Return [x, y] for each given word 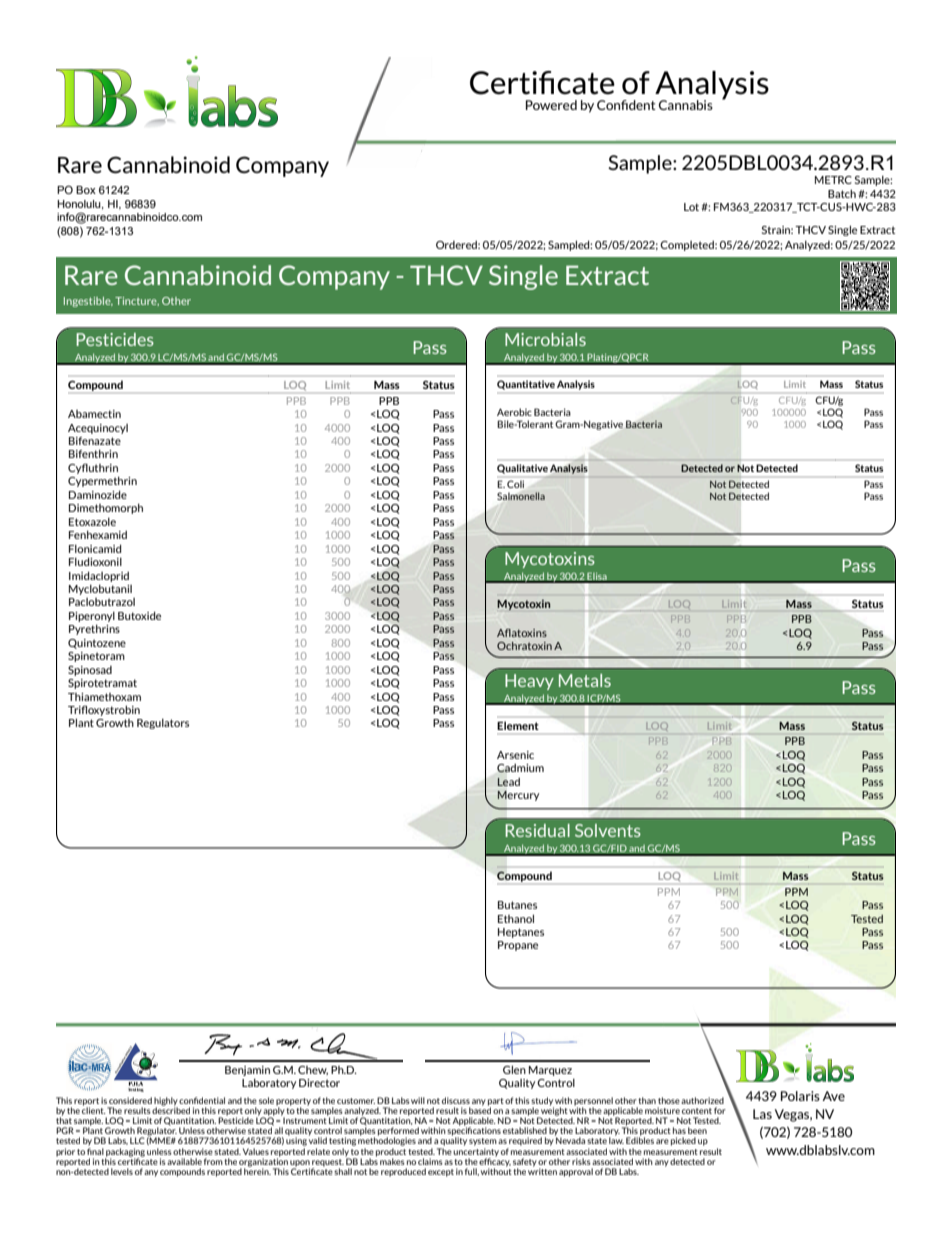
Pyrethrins [94, 629]
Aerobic [514, 412]
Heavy [529, 682]
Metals [585, 680]
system [483, 1142]
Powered [551, 105]
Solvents [608, 830]
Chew [313, 1070]
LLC [137, 1140]
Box [86, 190]
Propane [518, 946]
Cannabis [686, 105]
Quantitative [526, 385]
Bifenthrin [93, 453]
